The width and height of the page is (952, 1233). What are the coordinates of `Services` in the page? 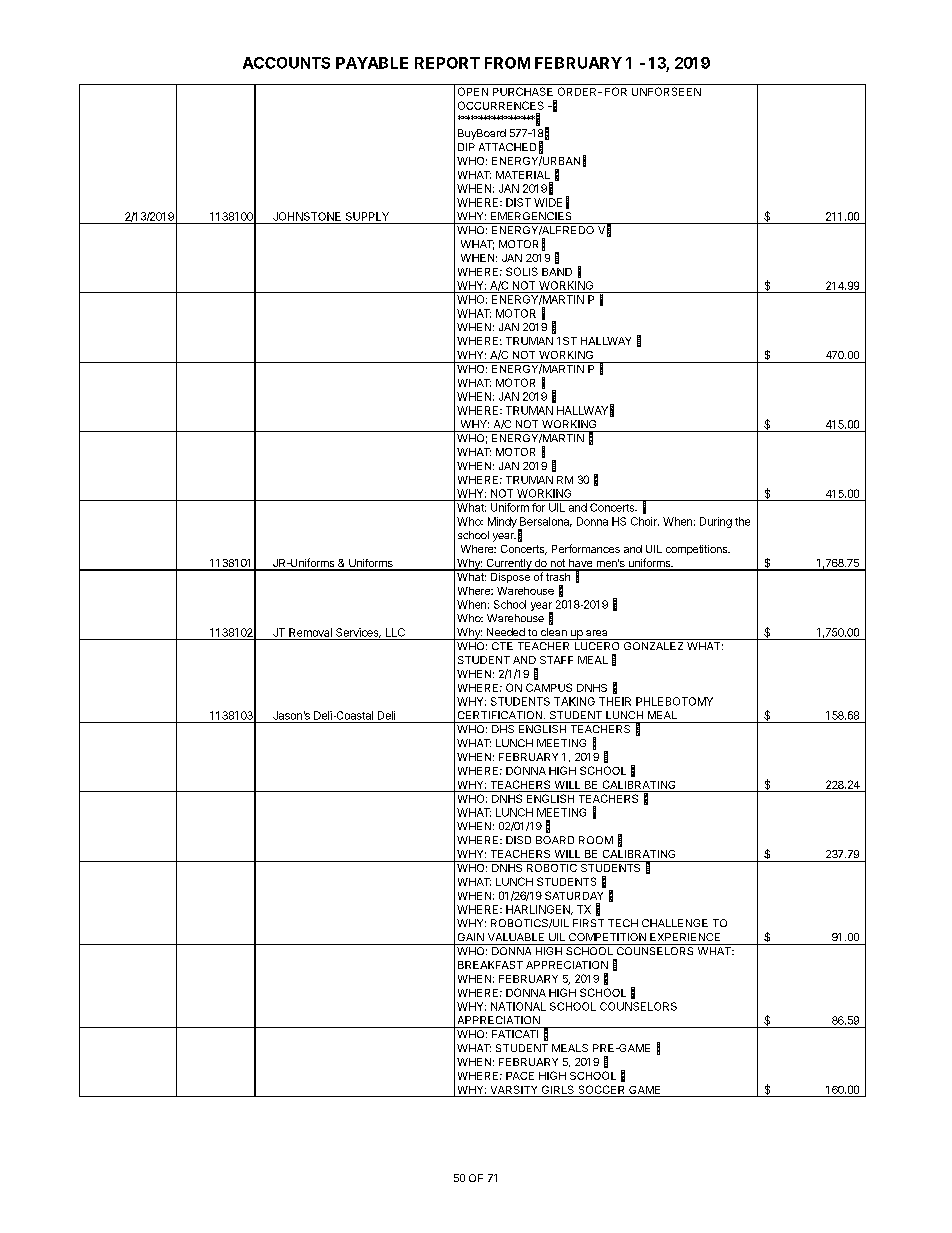 It's located at (358, 633).
